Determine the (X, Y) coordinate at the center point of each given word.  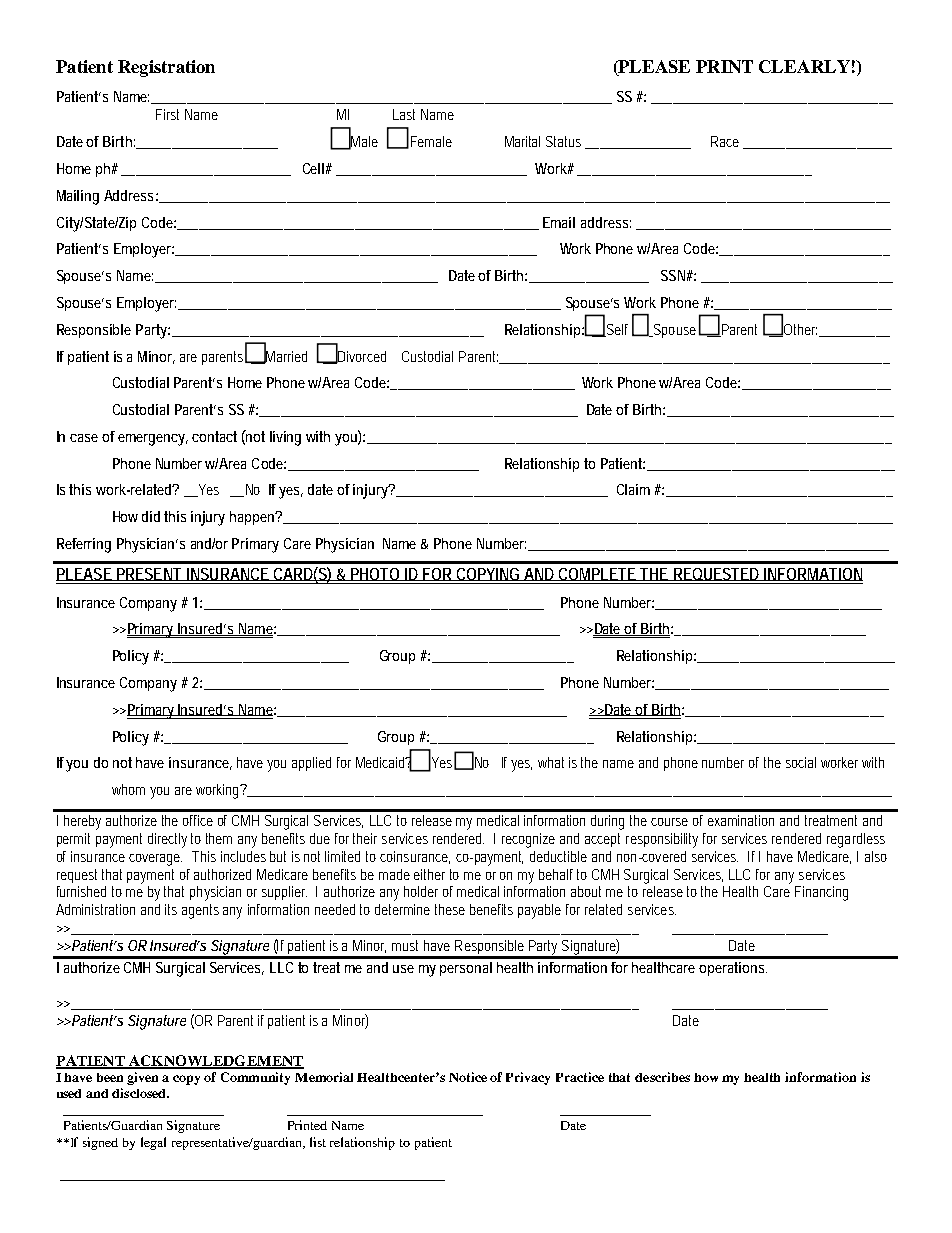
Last (404, 114)
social (801, 762)
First (167, 114)
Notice (468, 1077)
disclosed (140, 1093)
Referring (84, 545)
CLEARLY (804, 66)
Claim (633, 489)
